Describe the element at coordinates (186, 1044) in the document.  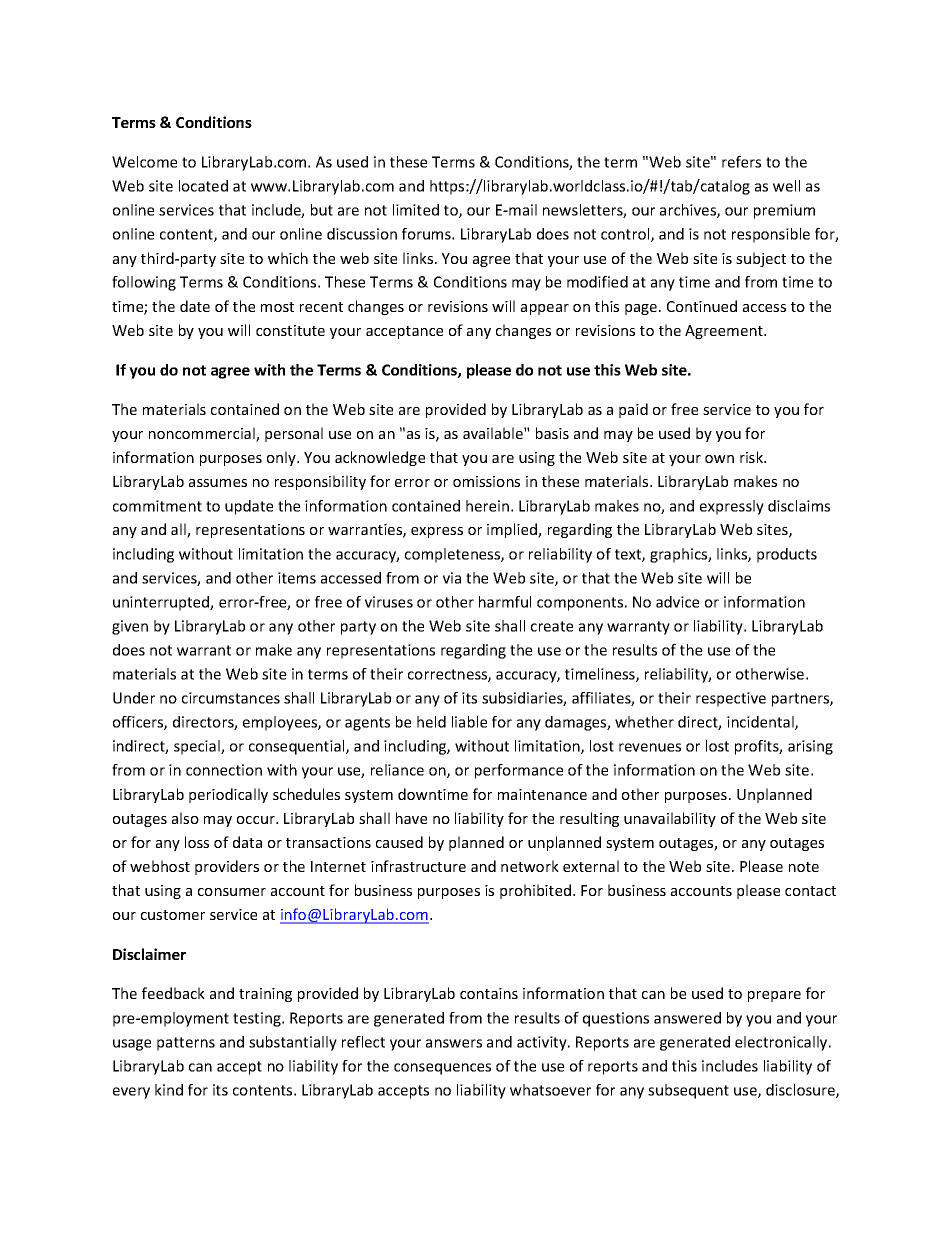
I see `patterns` at that location.
